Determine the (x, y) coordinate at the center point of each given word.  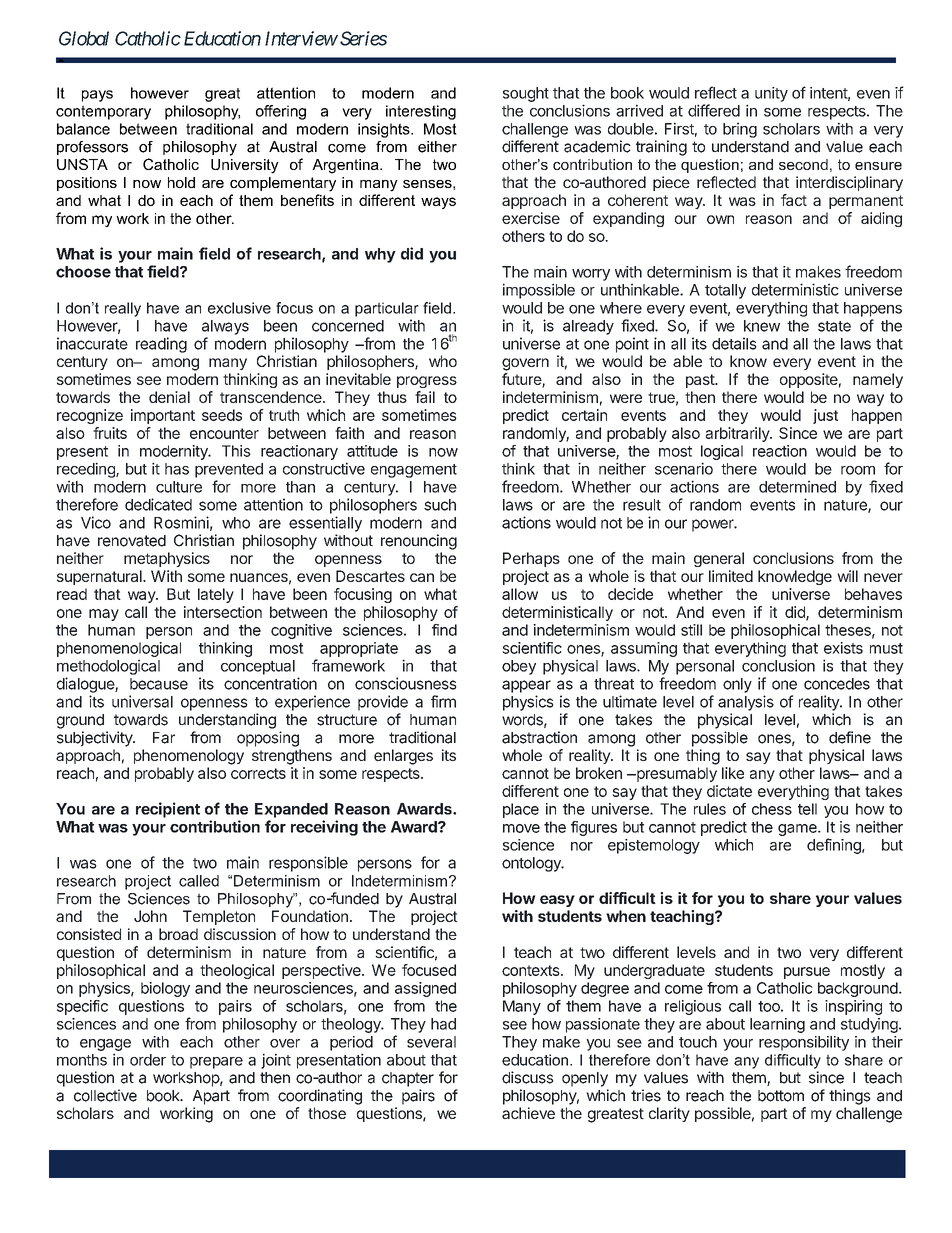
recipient (168, 810)
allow (520, 594)
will (847, 576)
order (148, 1060)
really (123, 309)
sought (526, 94)
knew (762, 326)
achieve (528, 1113)
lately (216, 595)
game (798, 830)
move (521, 828)
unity (771, 94)
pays (97, 96)
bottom (781, 1096)
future (522, 380)
